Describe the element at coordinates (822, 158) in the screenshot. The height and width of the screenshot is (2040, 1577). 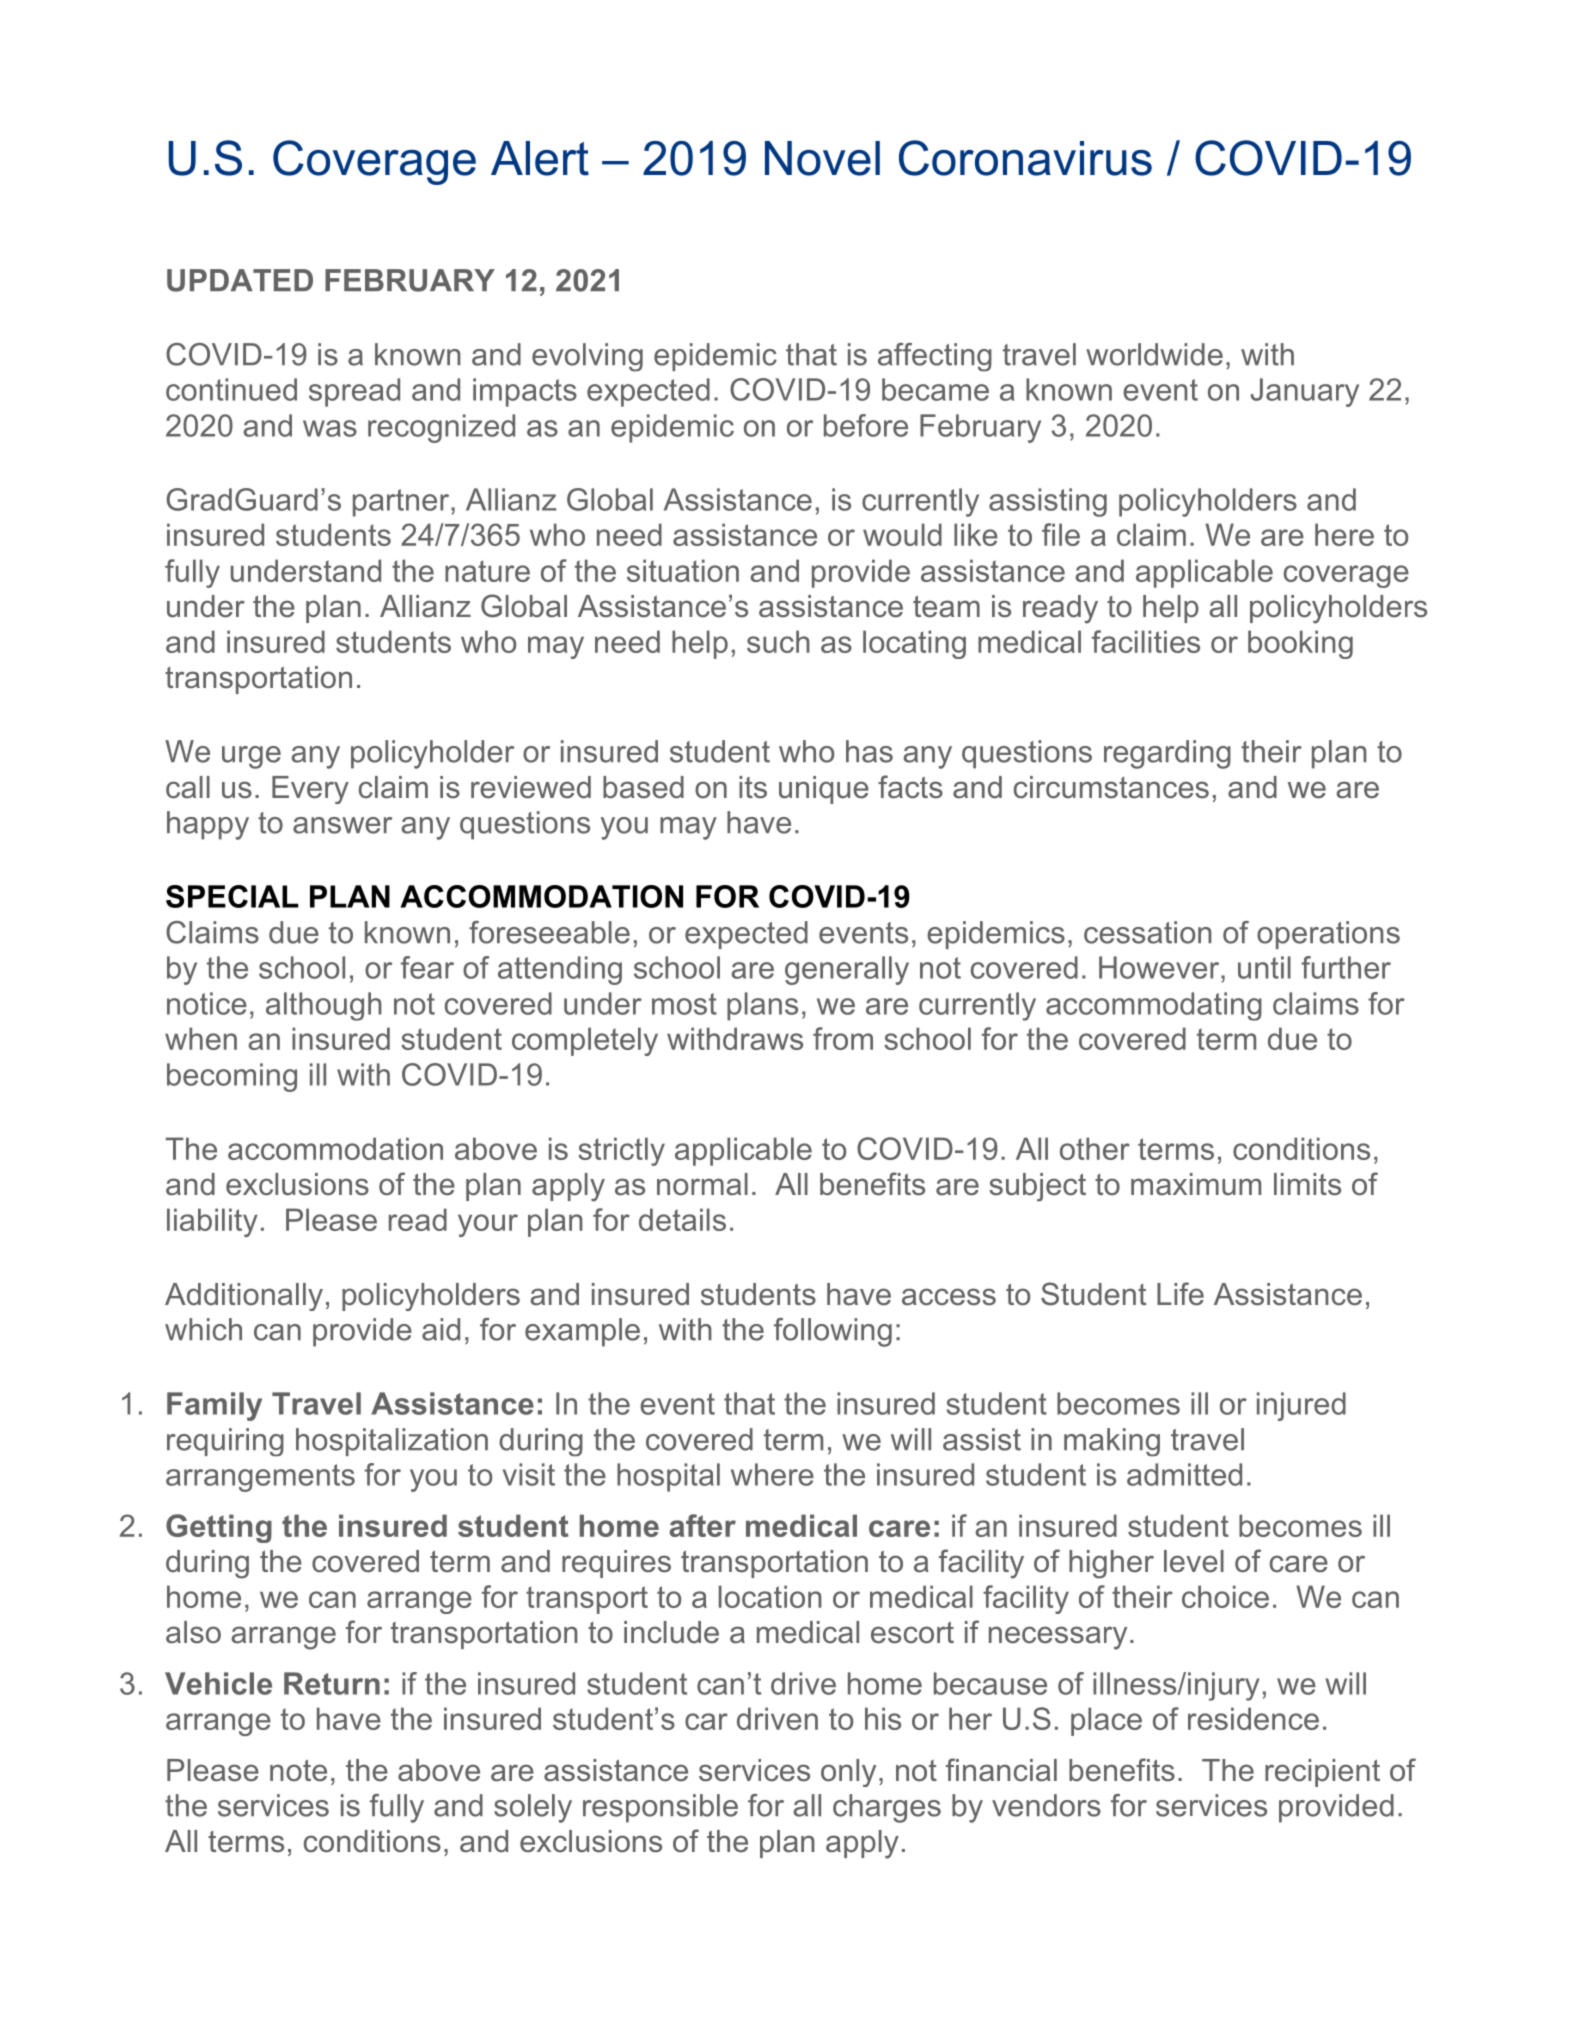
I see `Novel` at that location.
